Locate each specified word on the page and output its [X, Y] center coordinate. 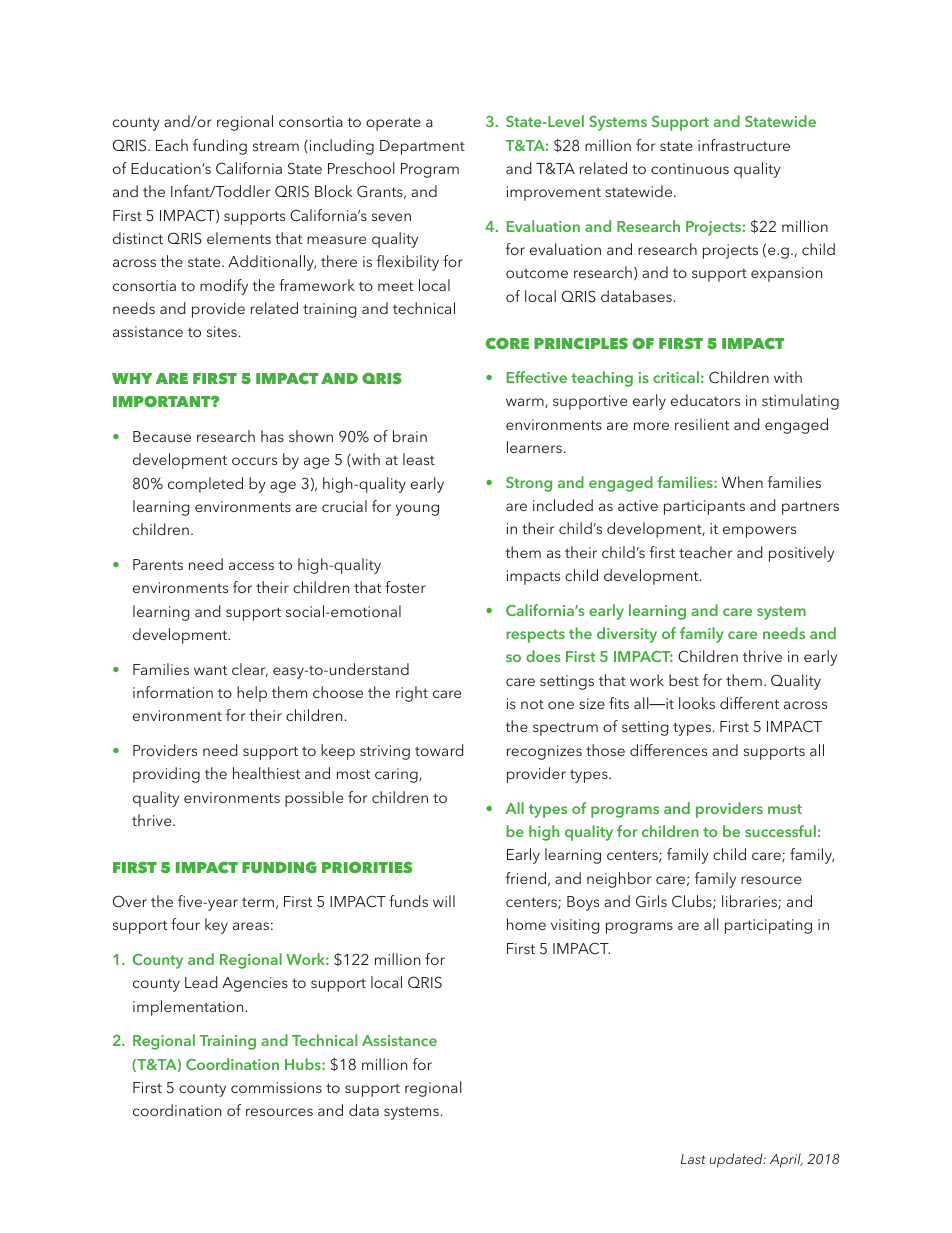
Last [693, 1159]
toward [439, 750]
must [785, 809]
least [419, 459]
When [742, 482]
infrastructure [744, 145]
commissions [276, 1087]
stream [276, 146]
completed [205, 485]
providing [166, 775]
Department [422, 147]
